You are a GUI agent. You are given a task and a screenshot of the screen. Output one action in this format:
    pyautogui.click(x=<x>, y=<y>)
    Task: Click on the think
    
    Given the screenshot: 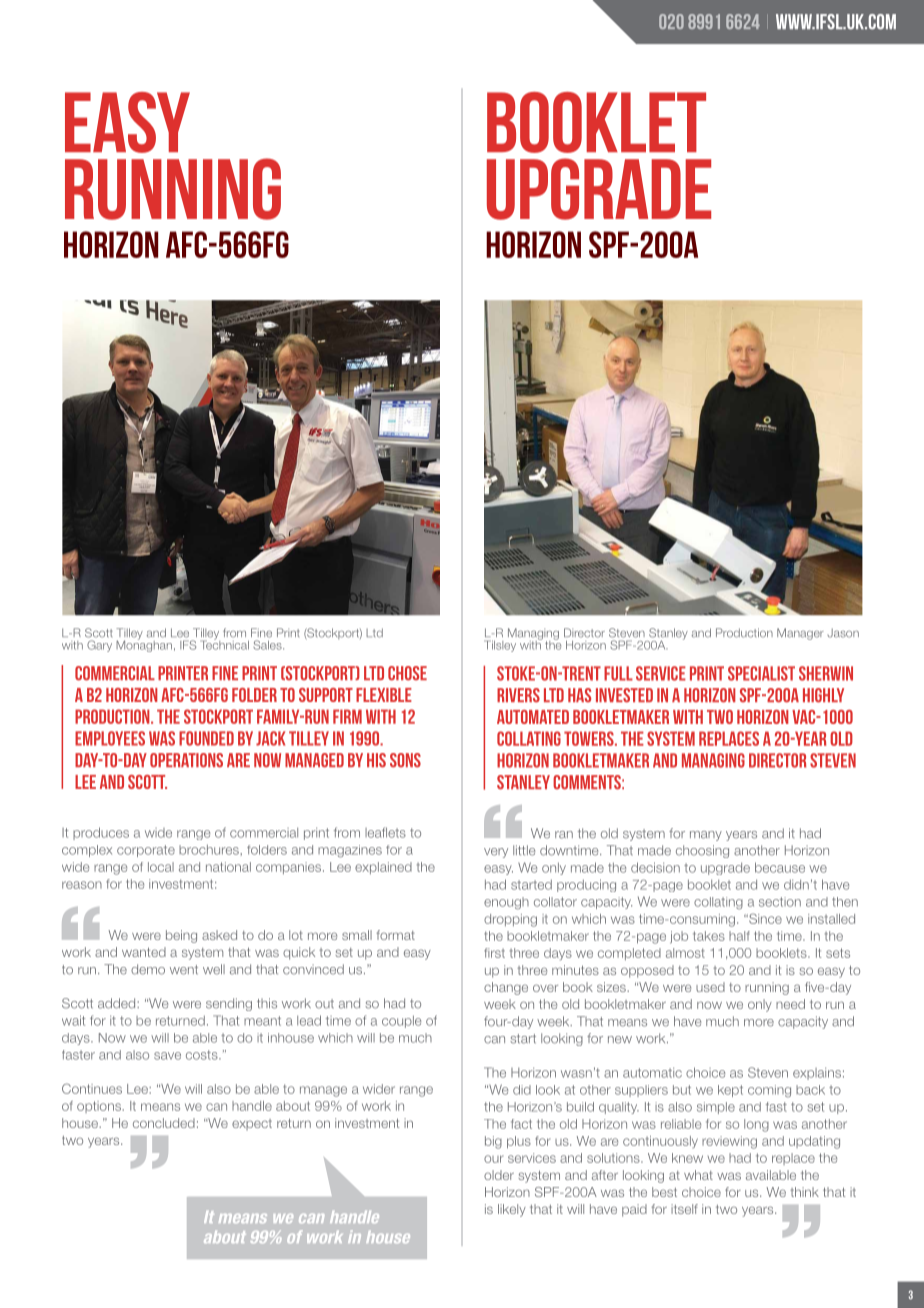 What is the action you would take?
    pyautogui.click(x=804, y=1192)
